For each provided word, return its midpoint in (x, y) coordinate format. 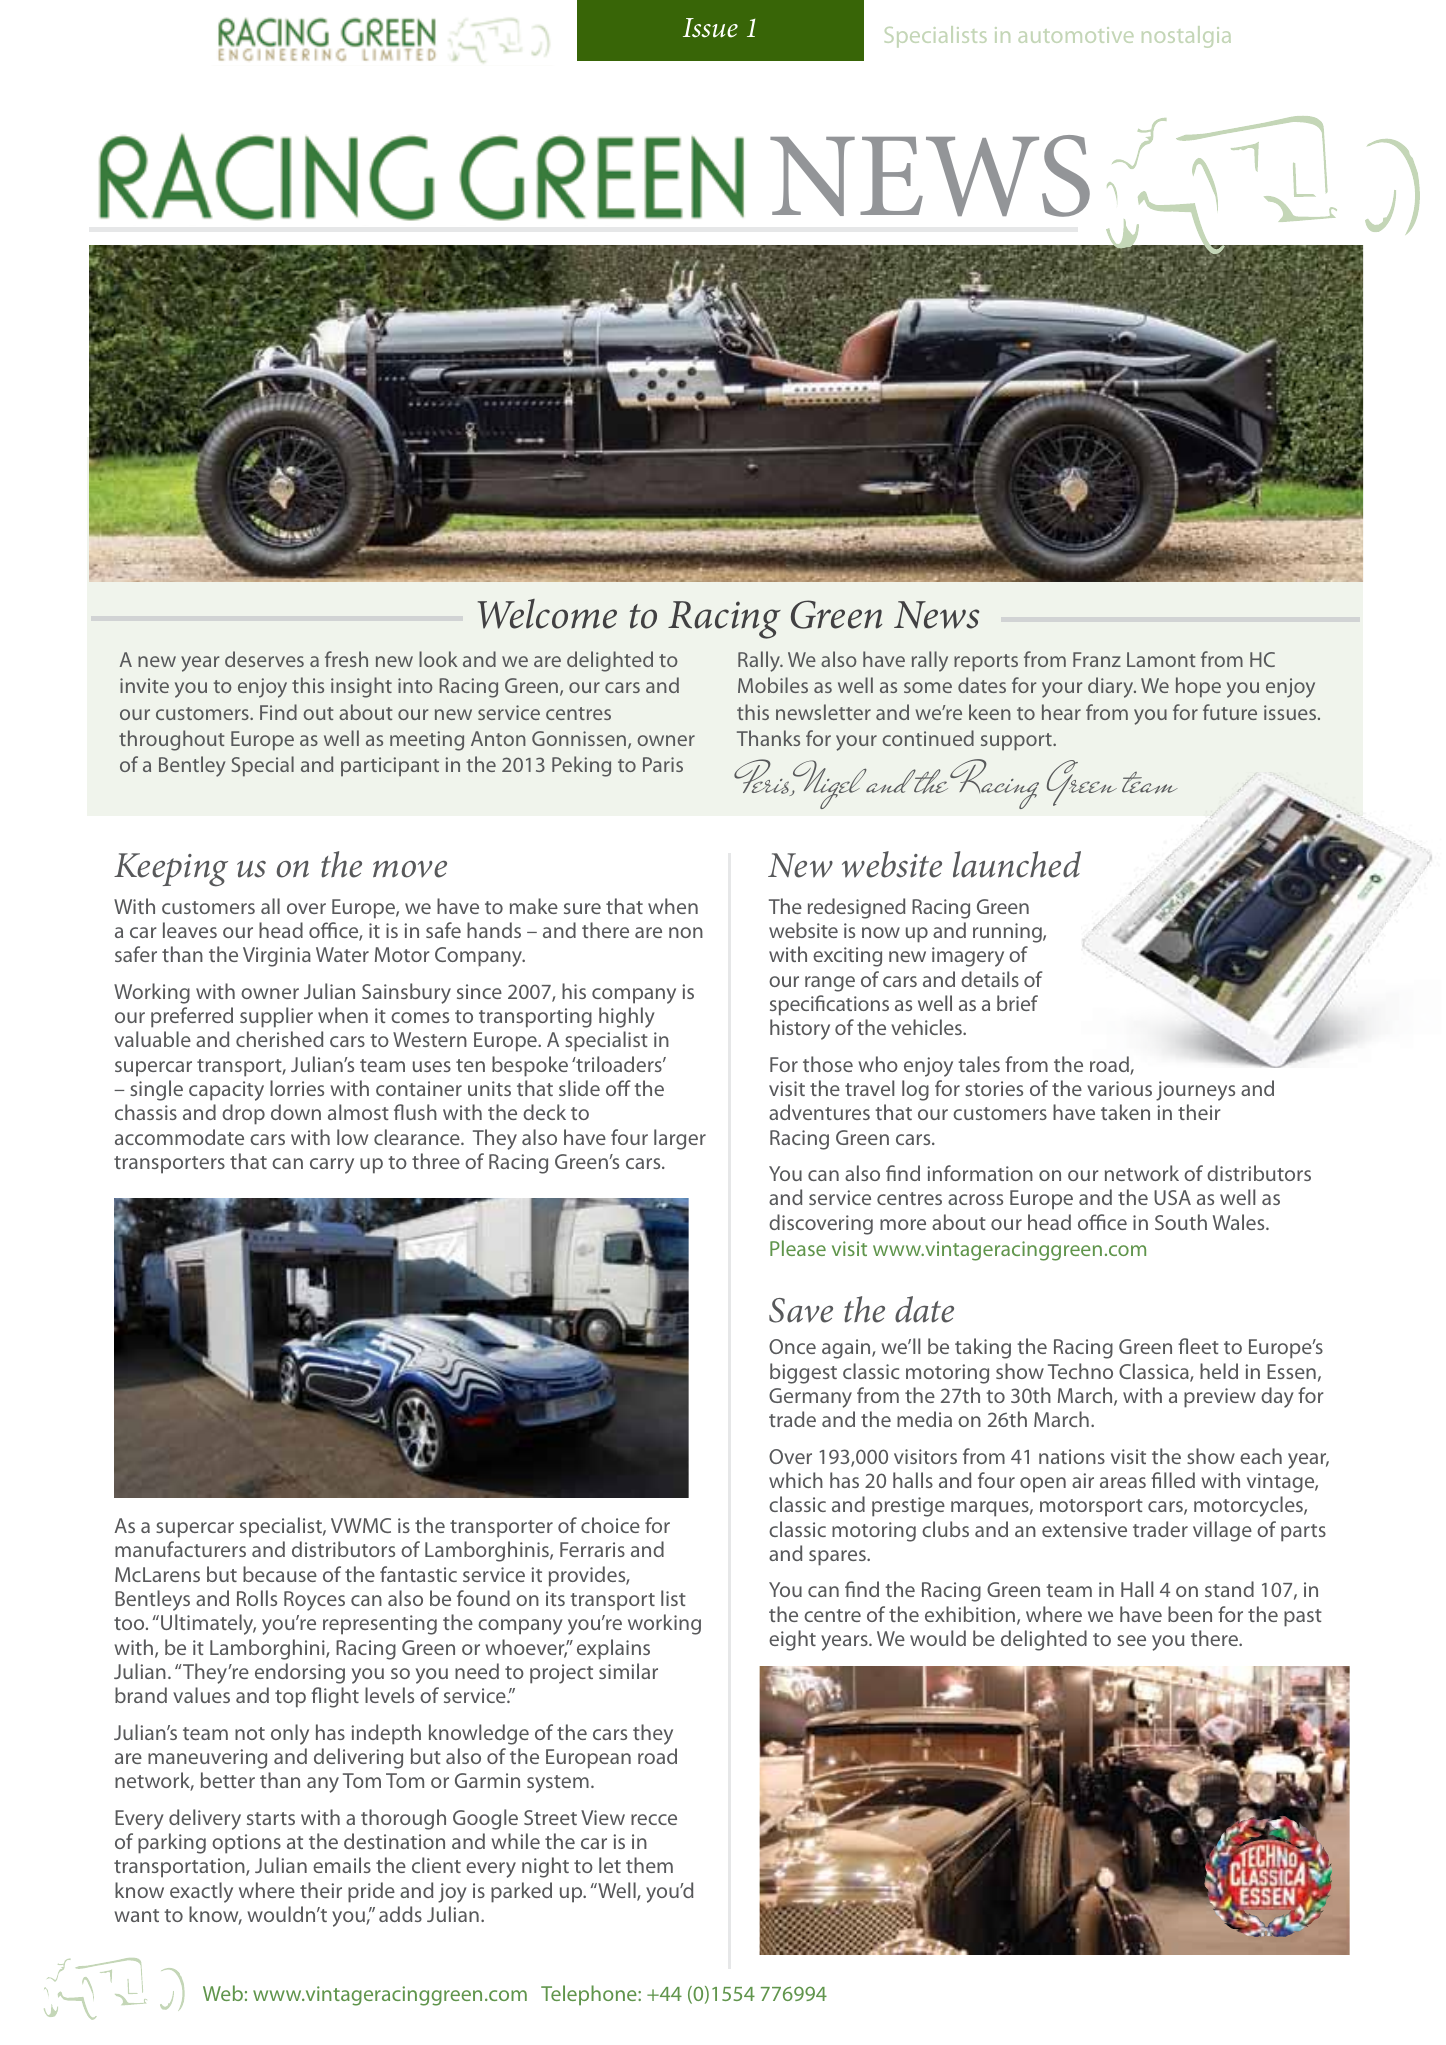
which (796, 1480)
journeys (1195, 1091)
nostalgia (1186, 37)
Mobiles (773, 685)
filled (1173, 1480)
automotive (1076, 35)
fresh (346, 659)
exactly (201, 1892)
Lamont (1161, 659)
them (649, 1865)
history (800, 1029)
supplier (276, 1017)
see (1131, 1640)
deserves (264, 659)
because (280, 1574)
